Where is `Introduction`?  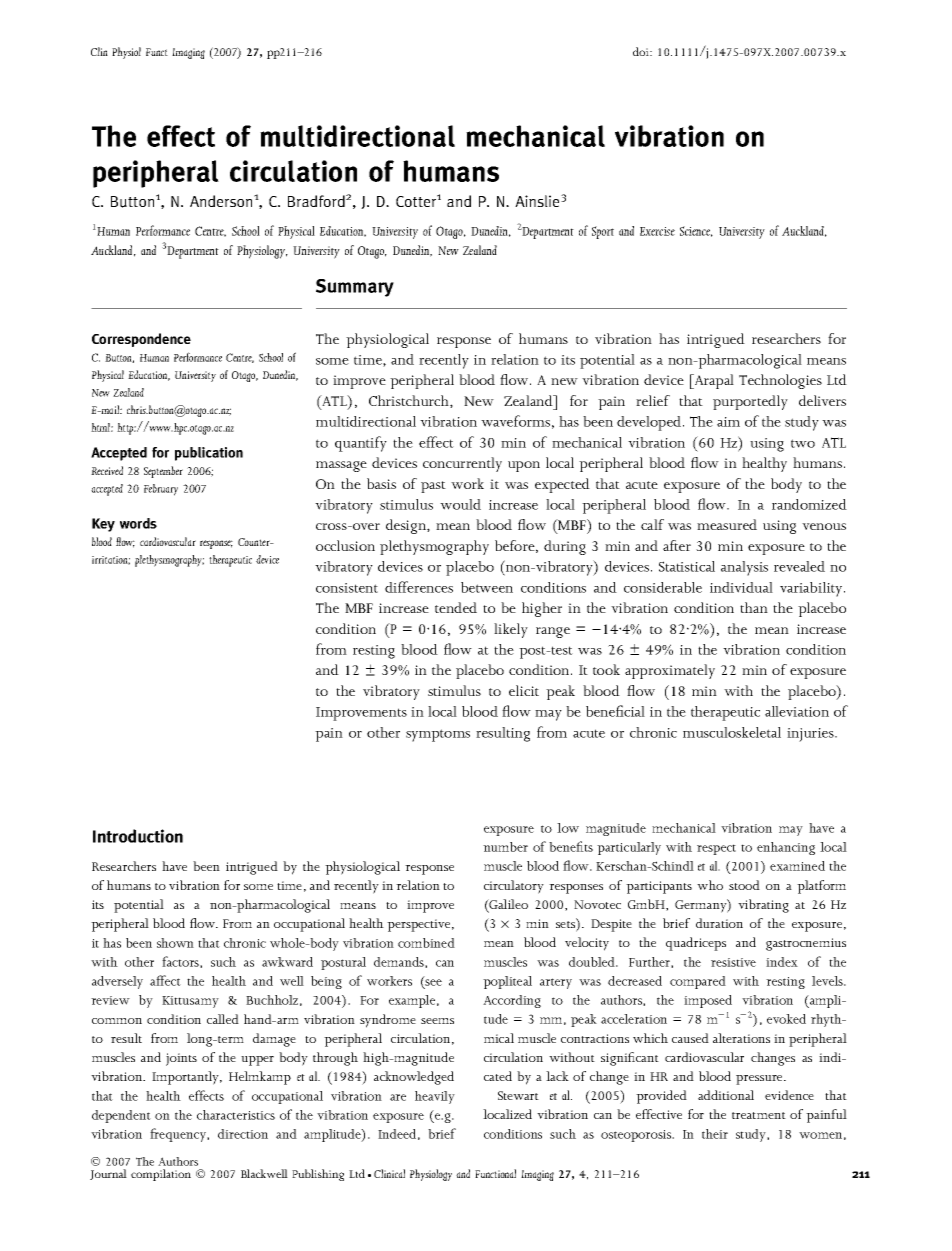 Introduction is located at coordinates (138, 836).
